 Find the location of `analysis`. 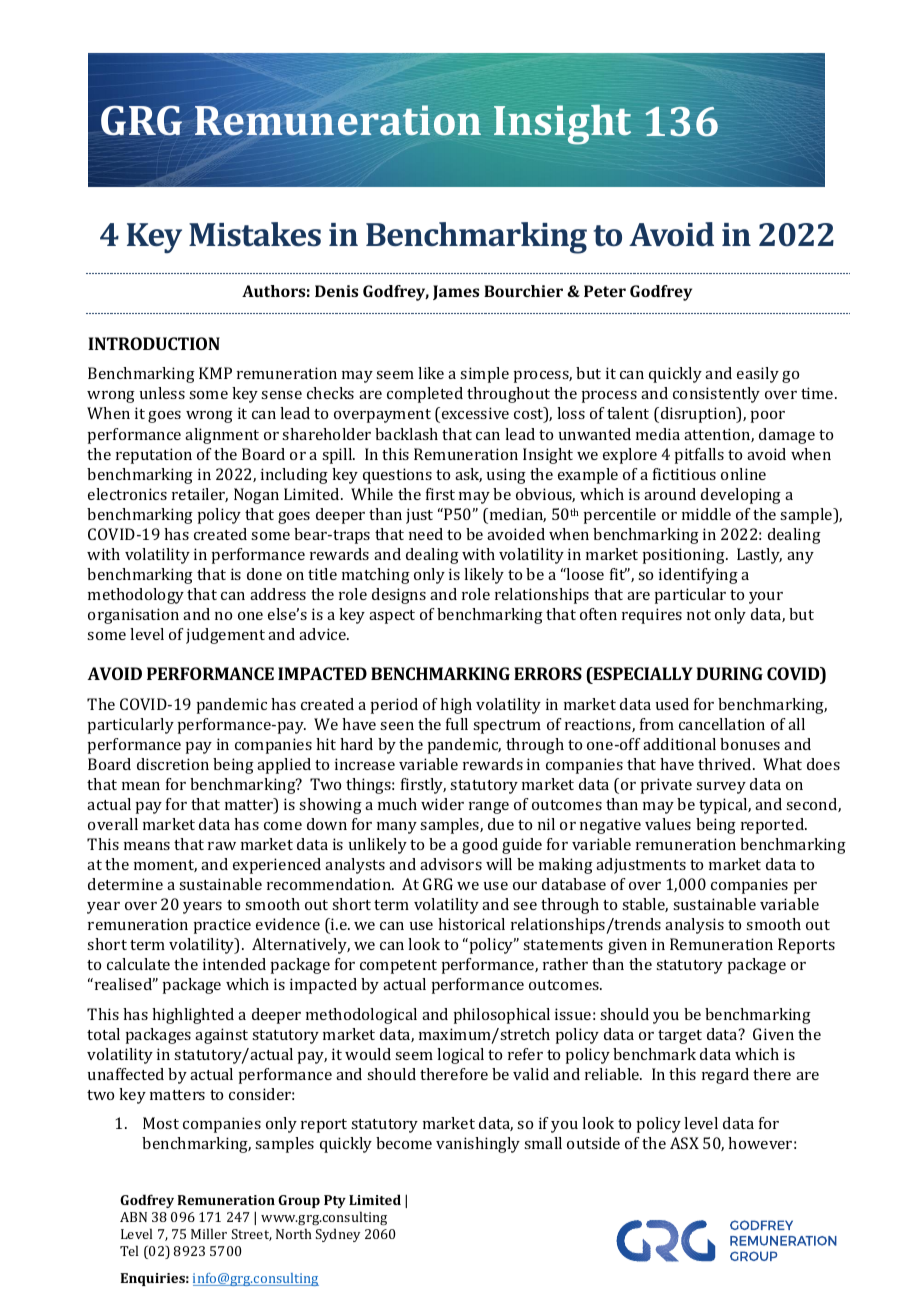

analysis is located at coordinates (694, 926).
